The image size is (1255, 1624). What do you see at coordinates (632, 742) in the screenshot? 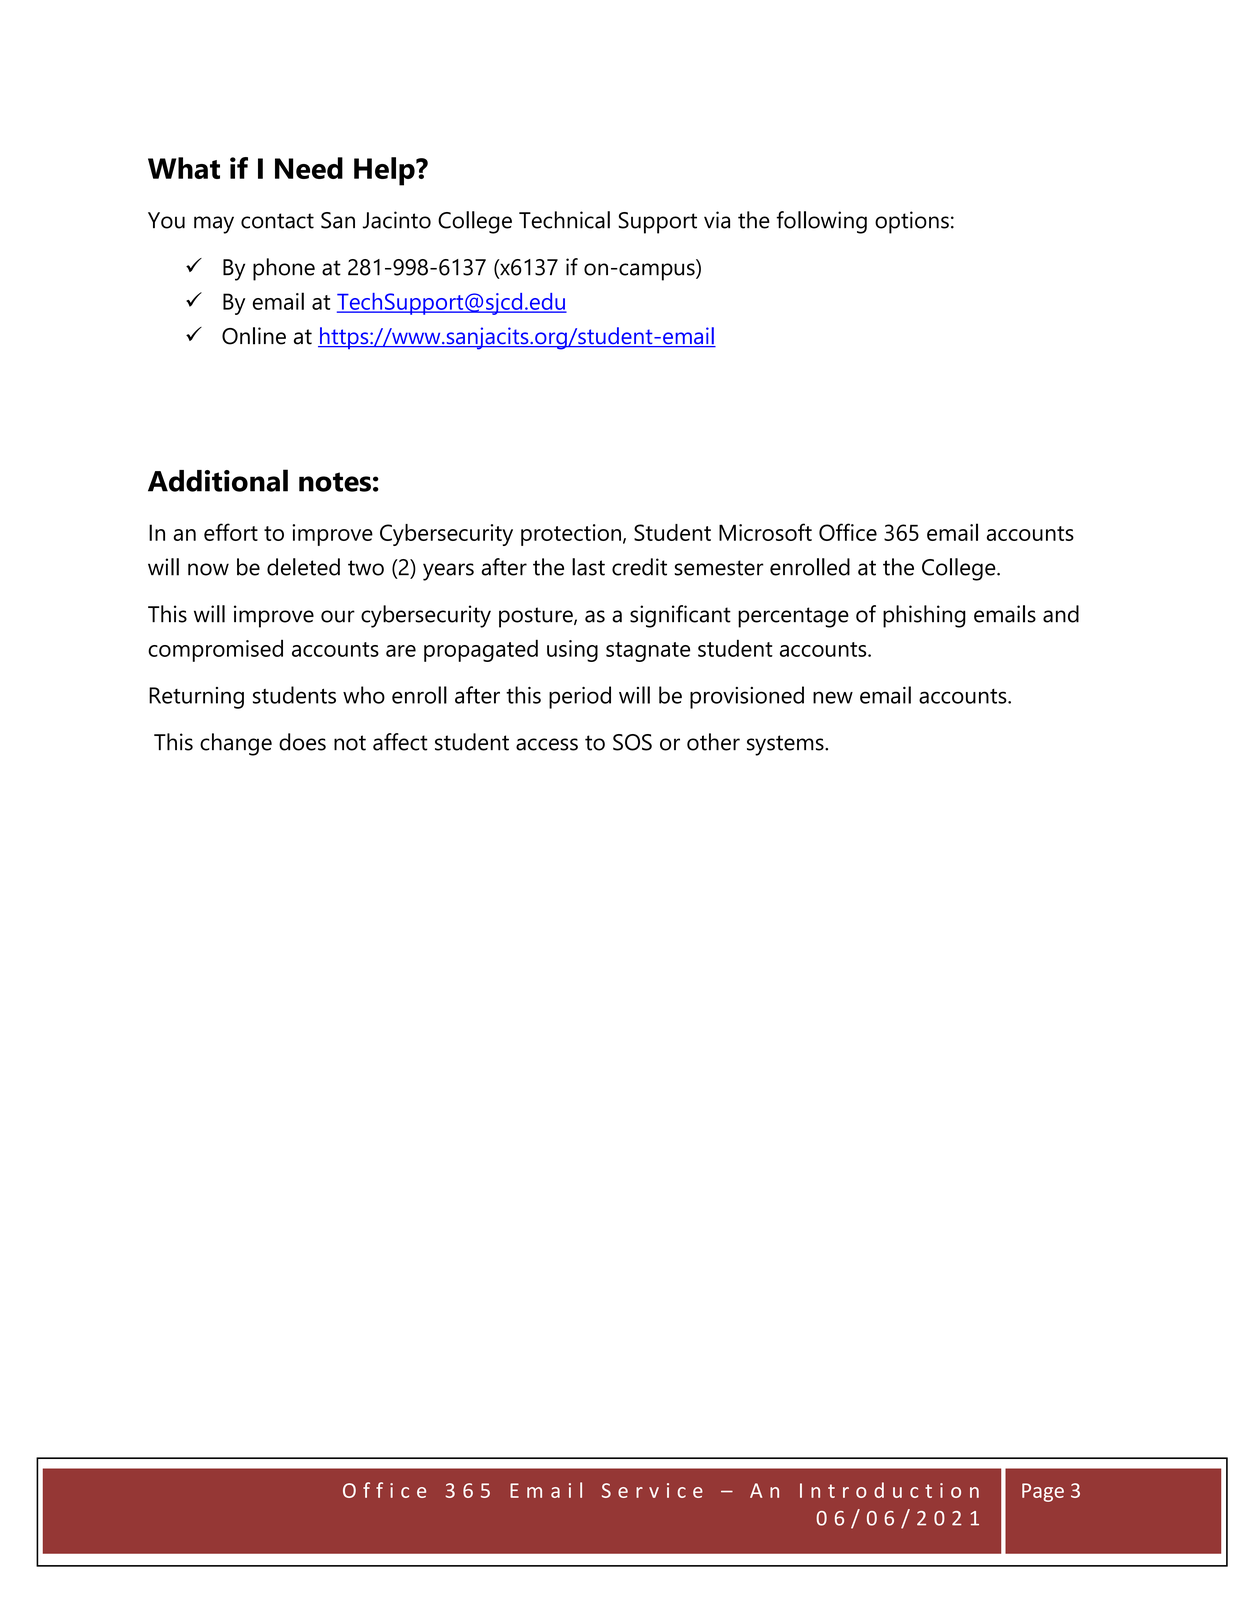
I see `SOS` at bounding box center [632, 742].
